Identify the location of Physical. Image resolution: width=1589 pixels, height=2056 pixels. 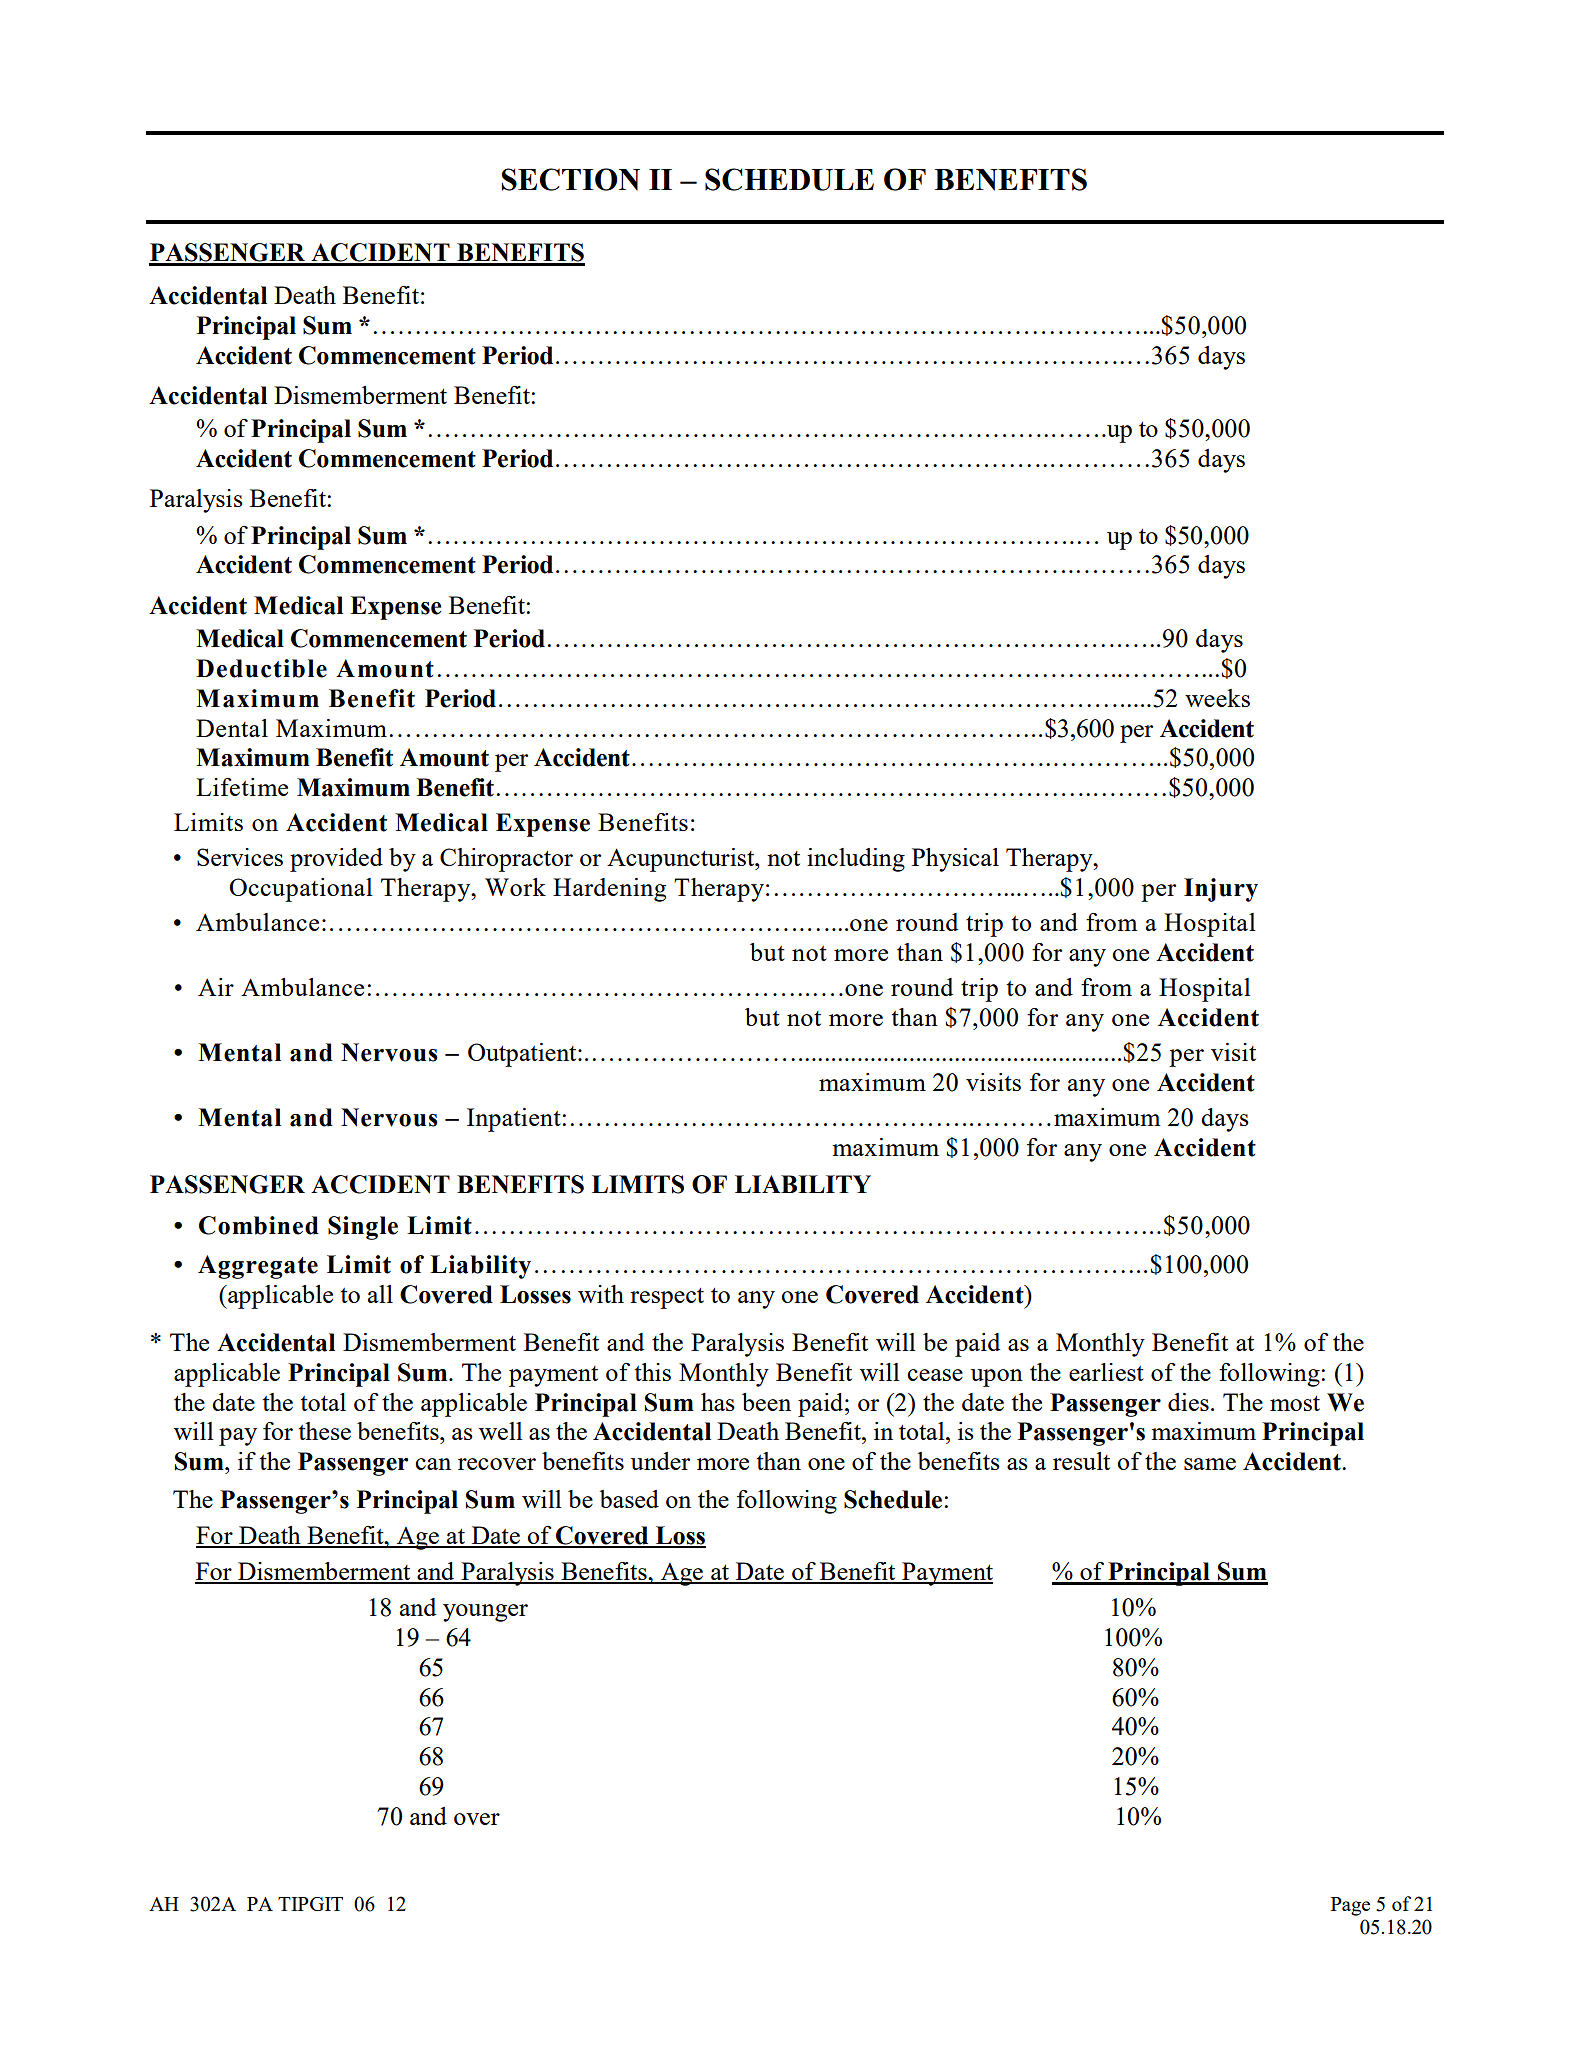
(955, 860).
